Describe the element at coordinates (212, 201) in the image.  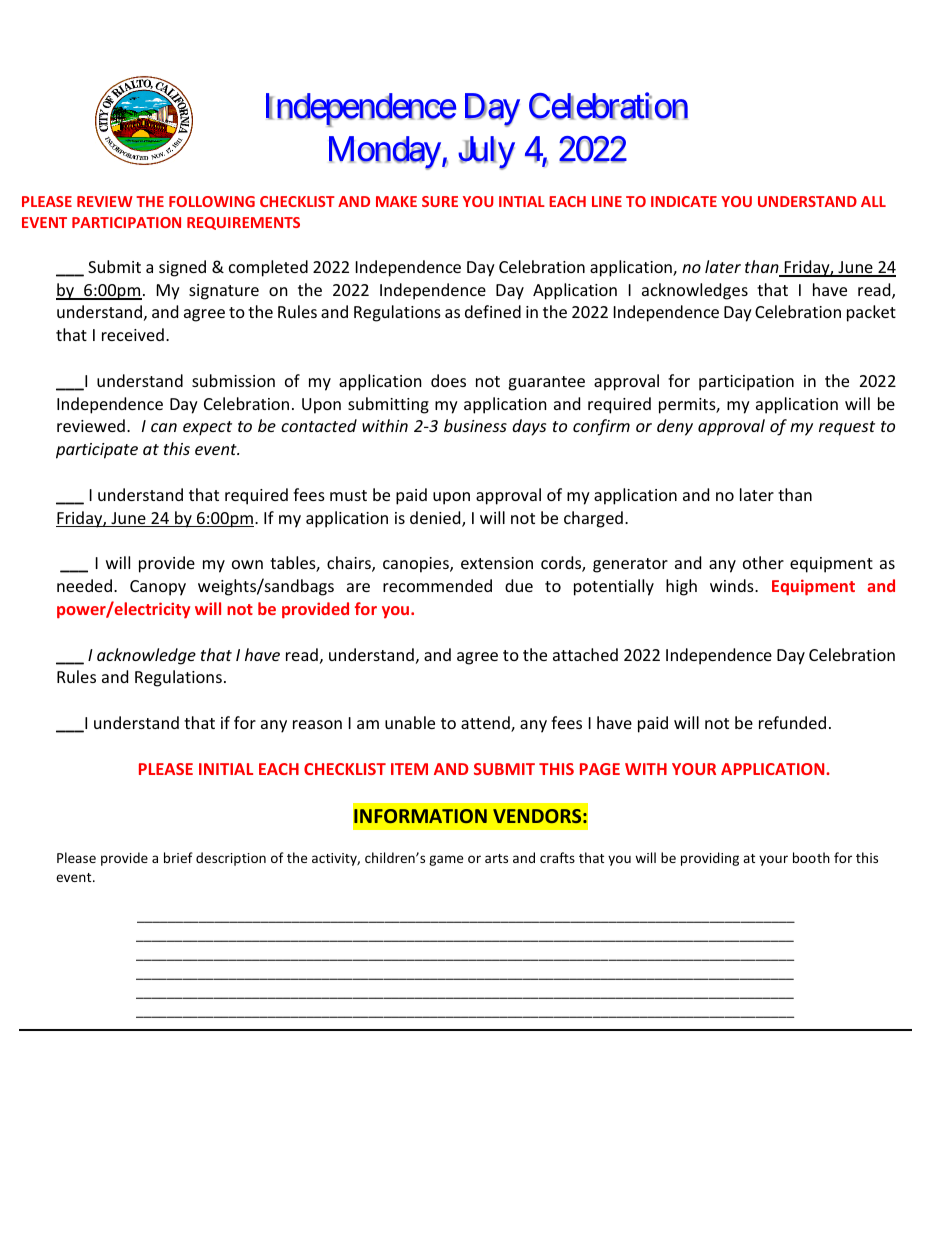
I see `FOLLOWING` at that location.
